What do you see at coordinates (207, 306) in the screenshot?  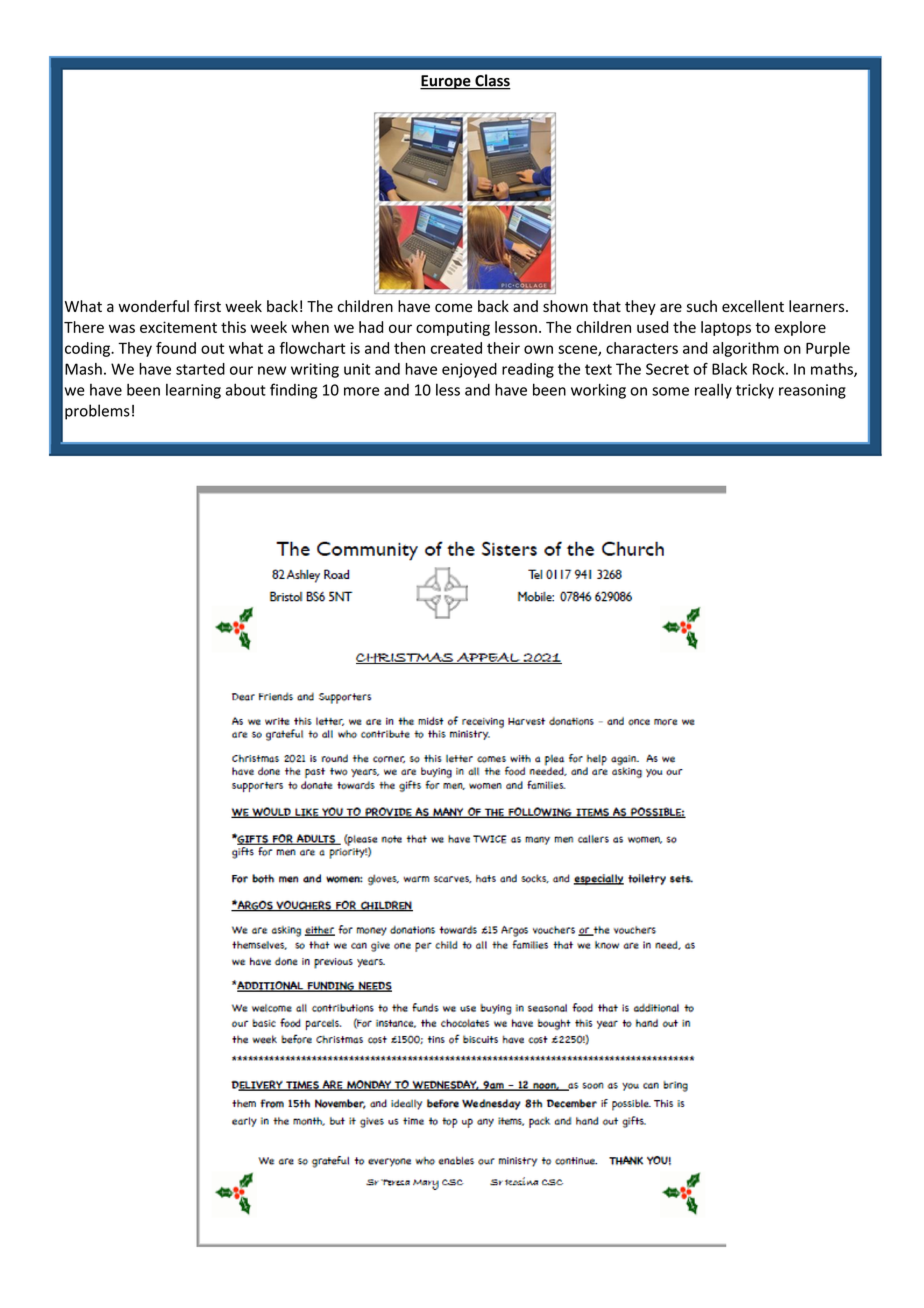 I see `first` at bounding box center [207, 306].
